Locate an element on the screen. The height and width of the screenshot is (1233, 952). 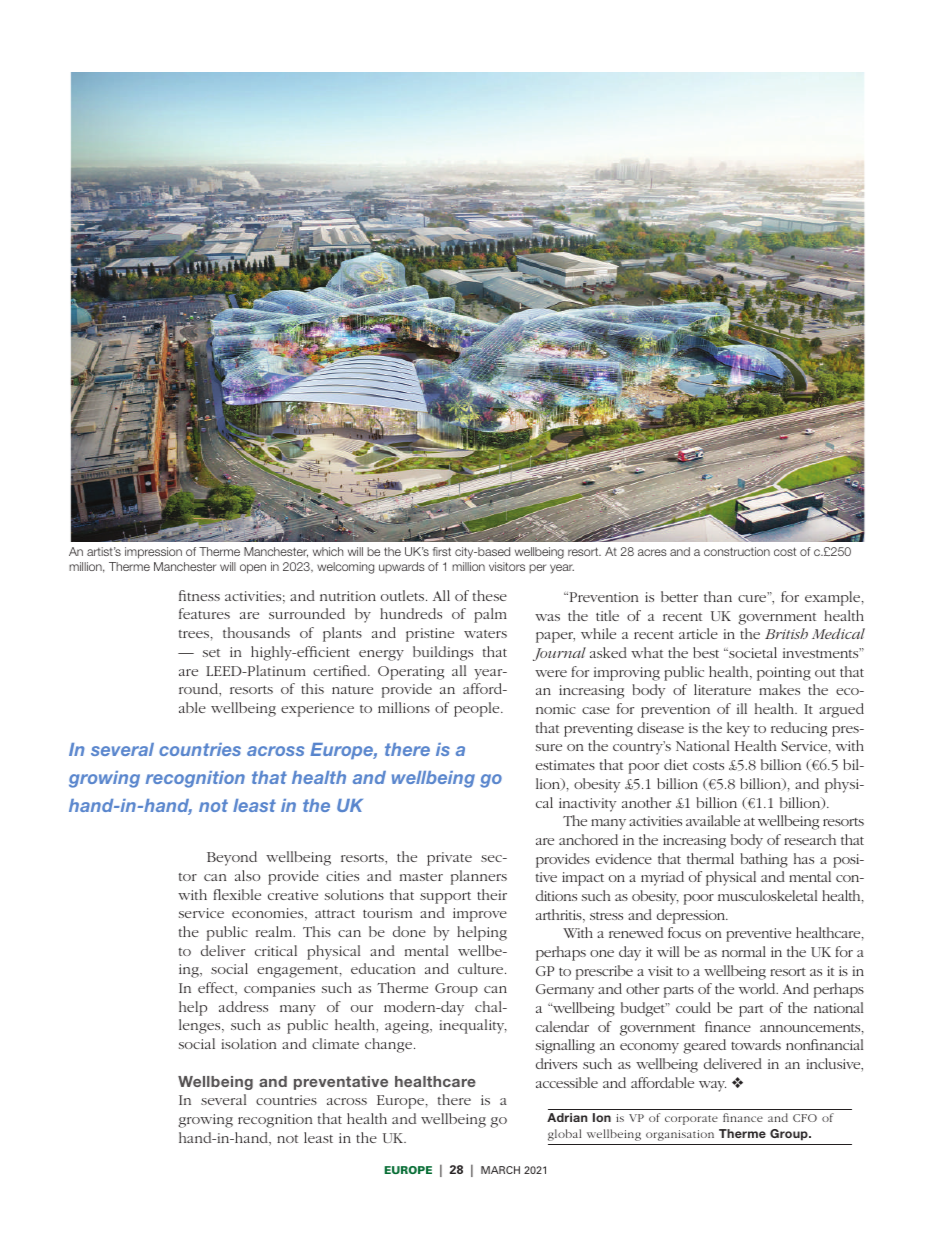
MARCH is located at coordinates (500, 1170).
